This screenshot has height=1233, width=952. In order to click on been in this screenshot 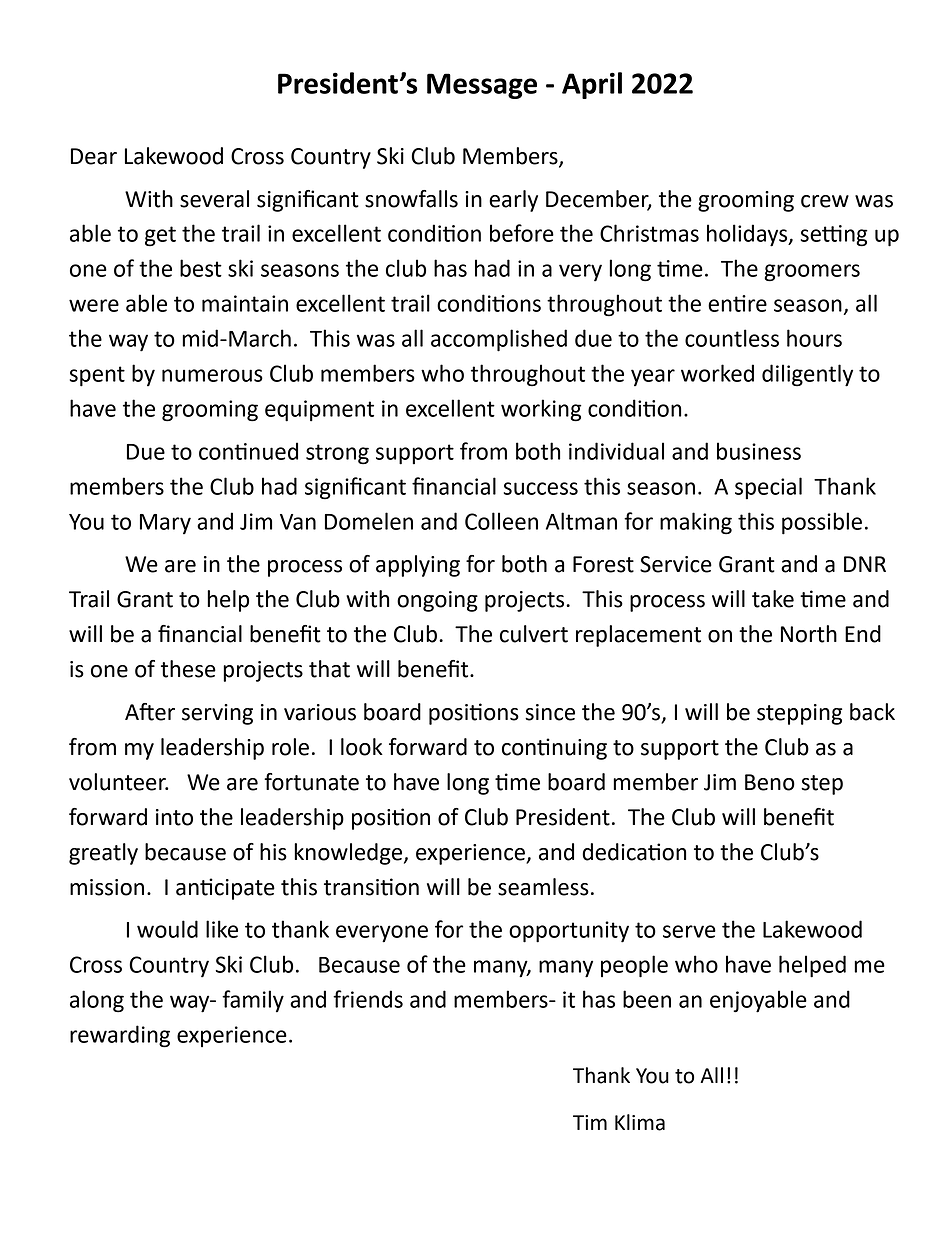, I will do `click(647, 999)`.
